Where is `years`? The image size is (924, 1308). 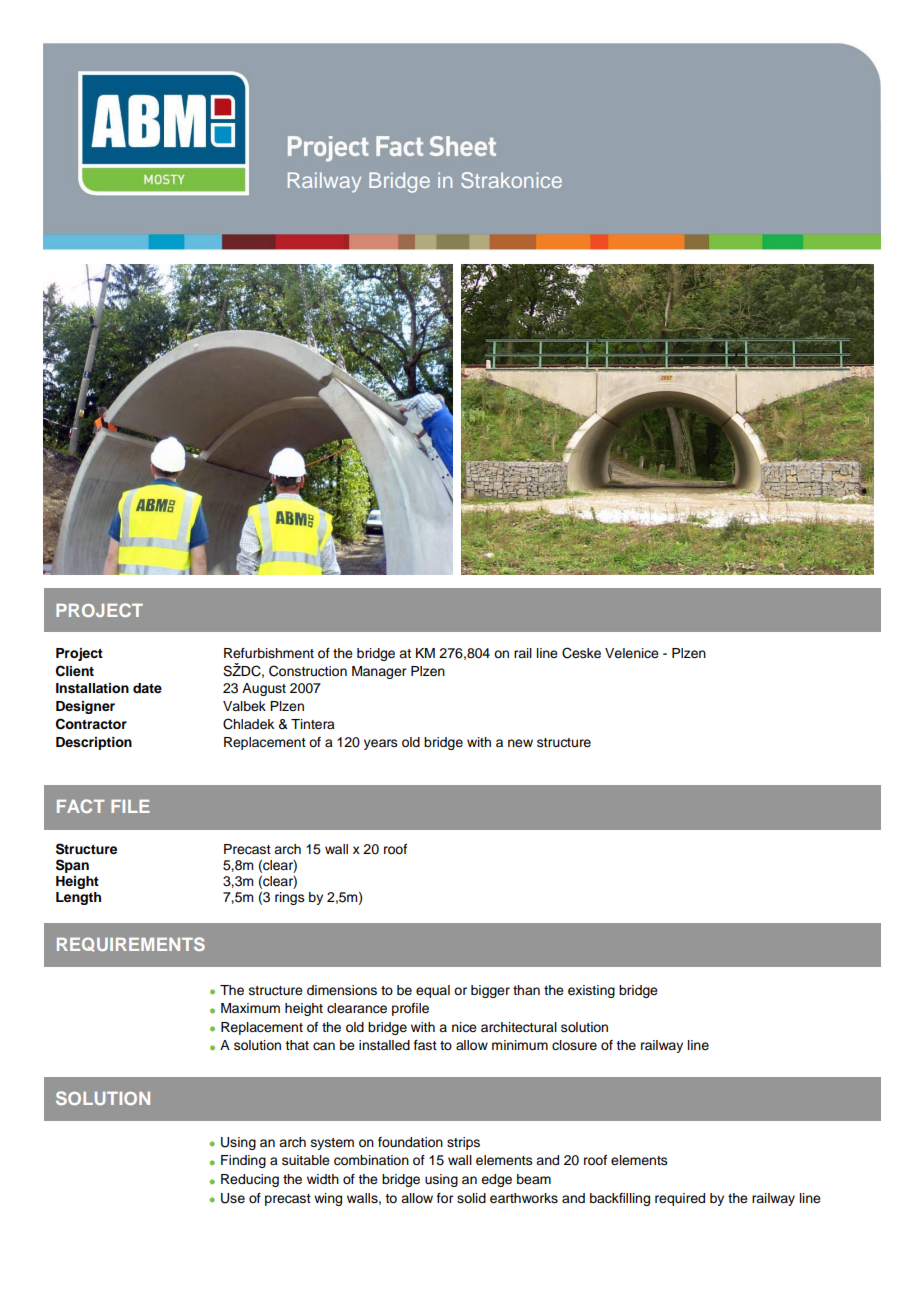 years is located at coordinates (381, 744).
